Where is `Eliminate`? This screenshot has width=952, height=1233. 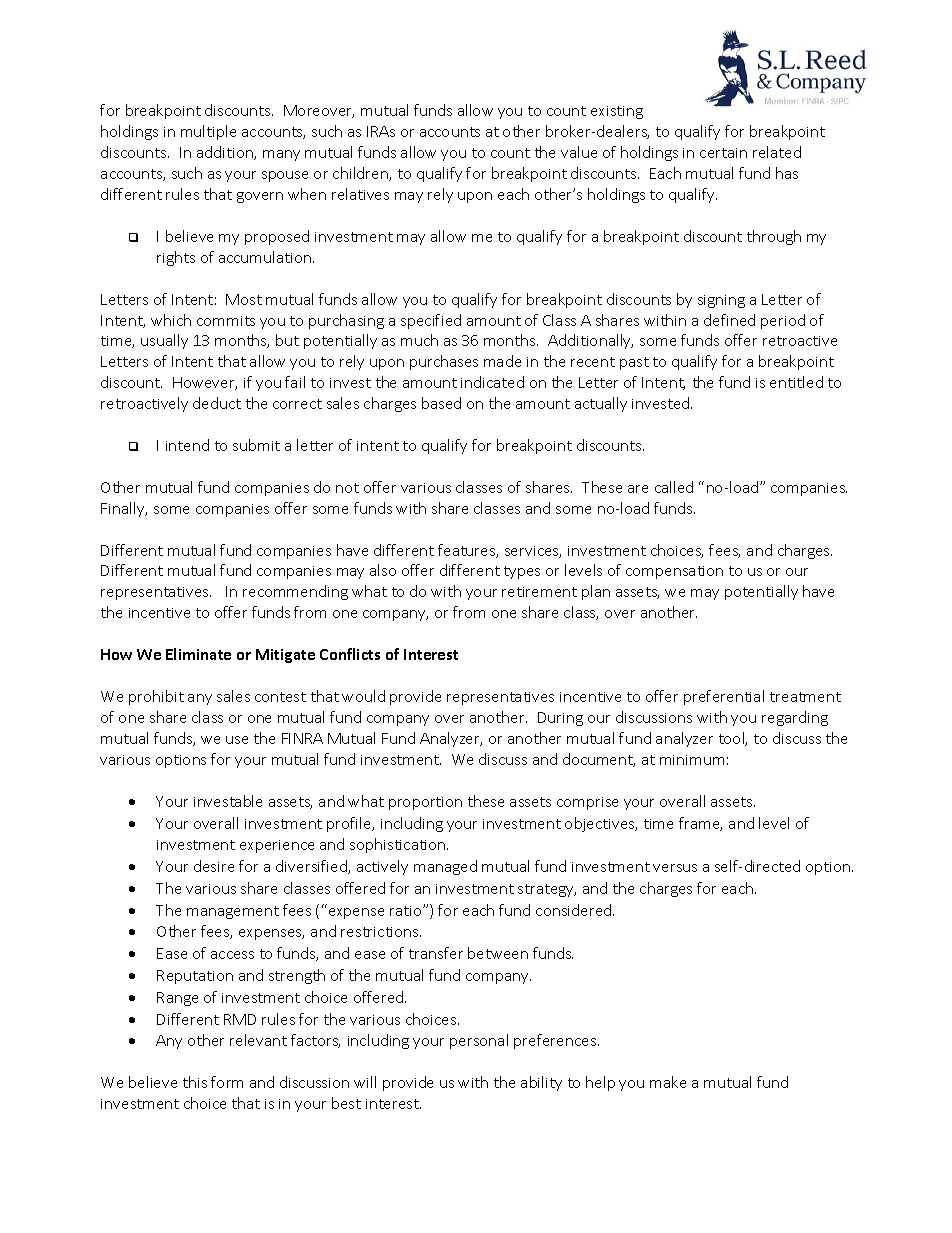 Eliminate is located at coordinates (198, 654).
